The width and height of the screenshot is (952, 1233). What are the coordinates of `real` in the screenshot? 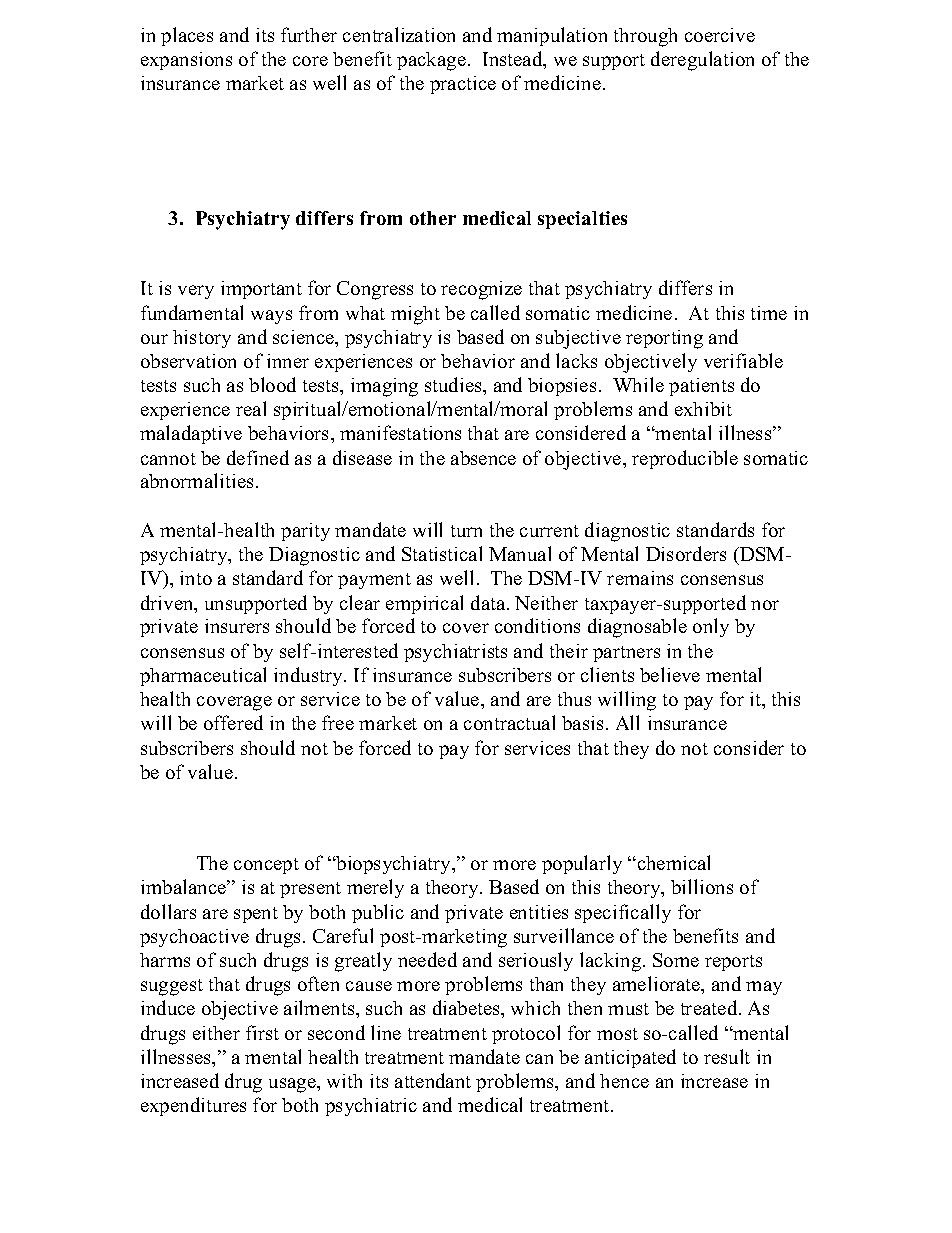 It's located at (251, 408).
